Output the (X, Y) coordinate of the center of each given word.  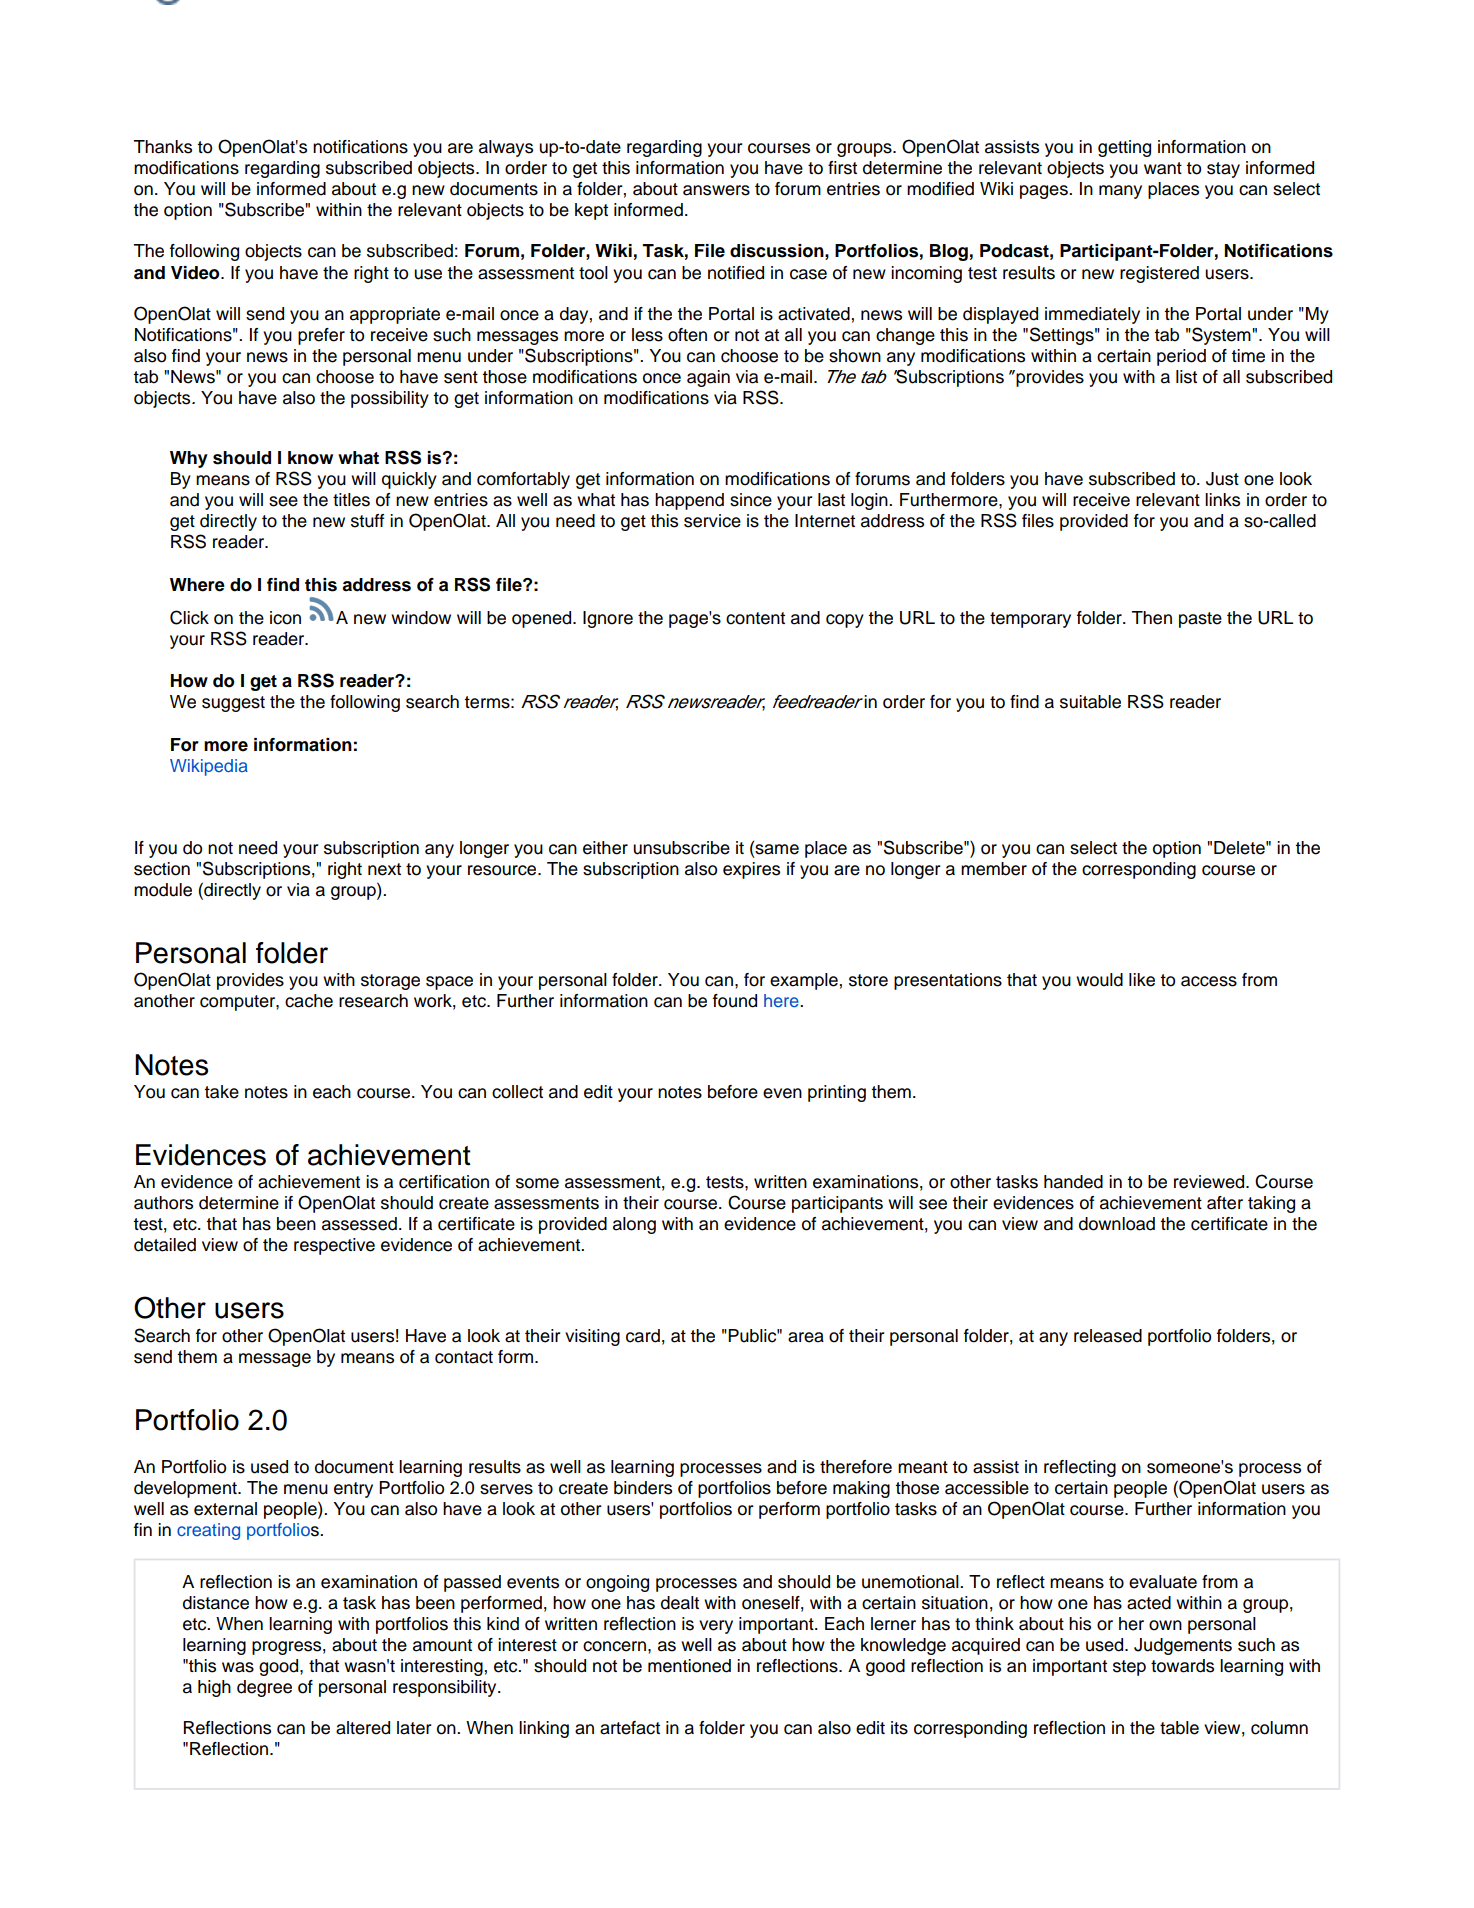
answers (716, 190)
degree (264, 1688)
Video (196, 273)
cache (309, 1001)
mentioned (689, 1666)
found (735, 1001)
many (1120, 192)
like (1142, 980)
